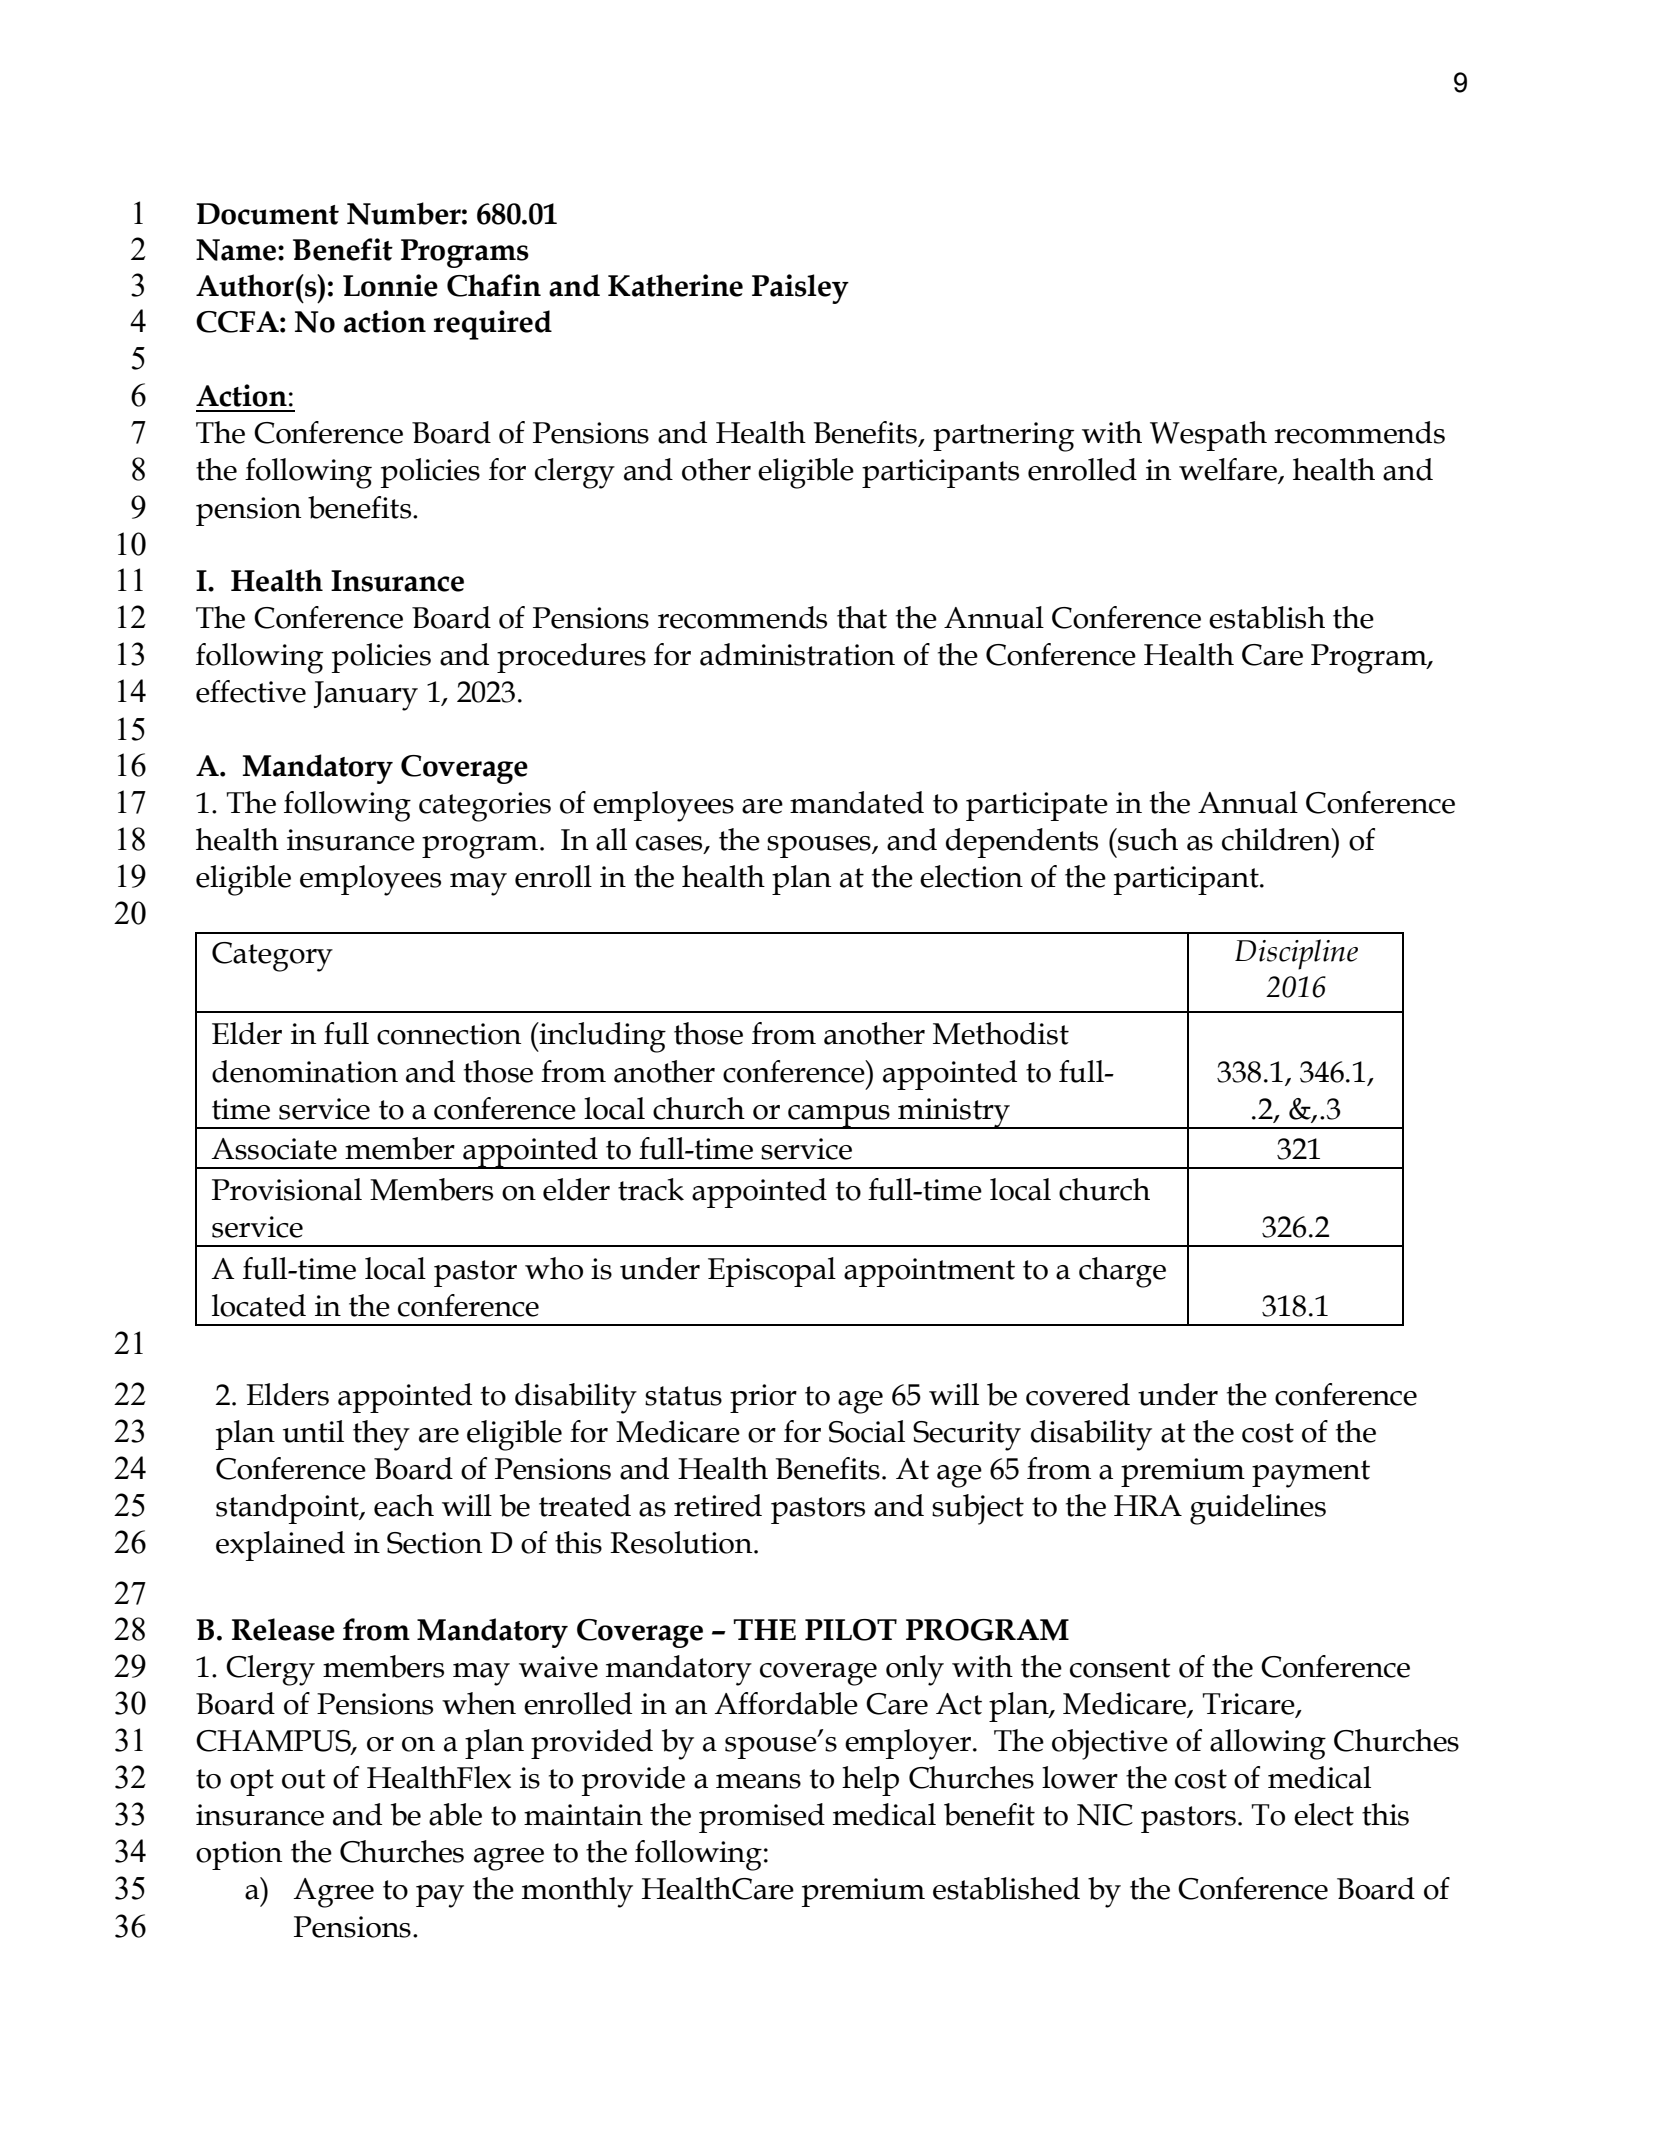 This screenshot has height=2154, width=1664. I want to click on charge, so click(1122, 1272).
